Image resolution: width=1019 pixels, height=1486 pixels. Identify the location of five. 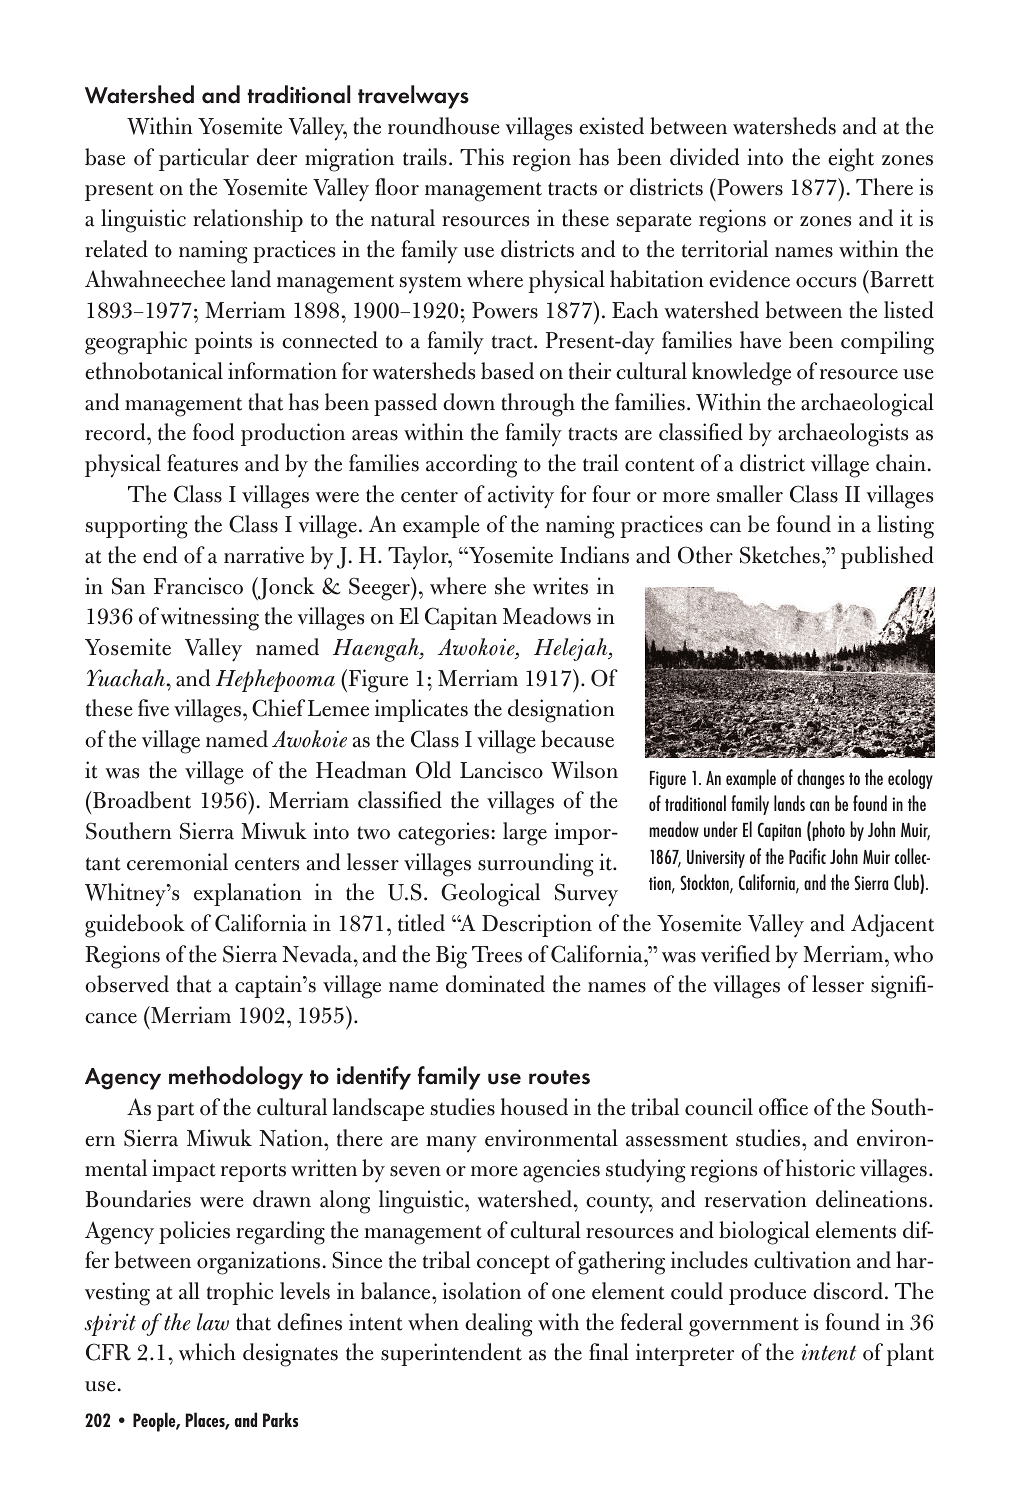
(153, 708).
